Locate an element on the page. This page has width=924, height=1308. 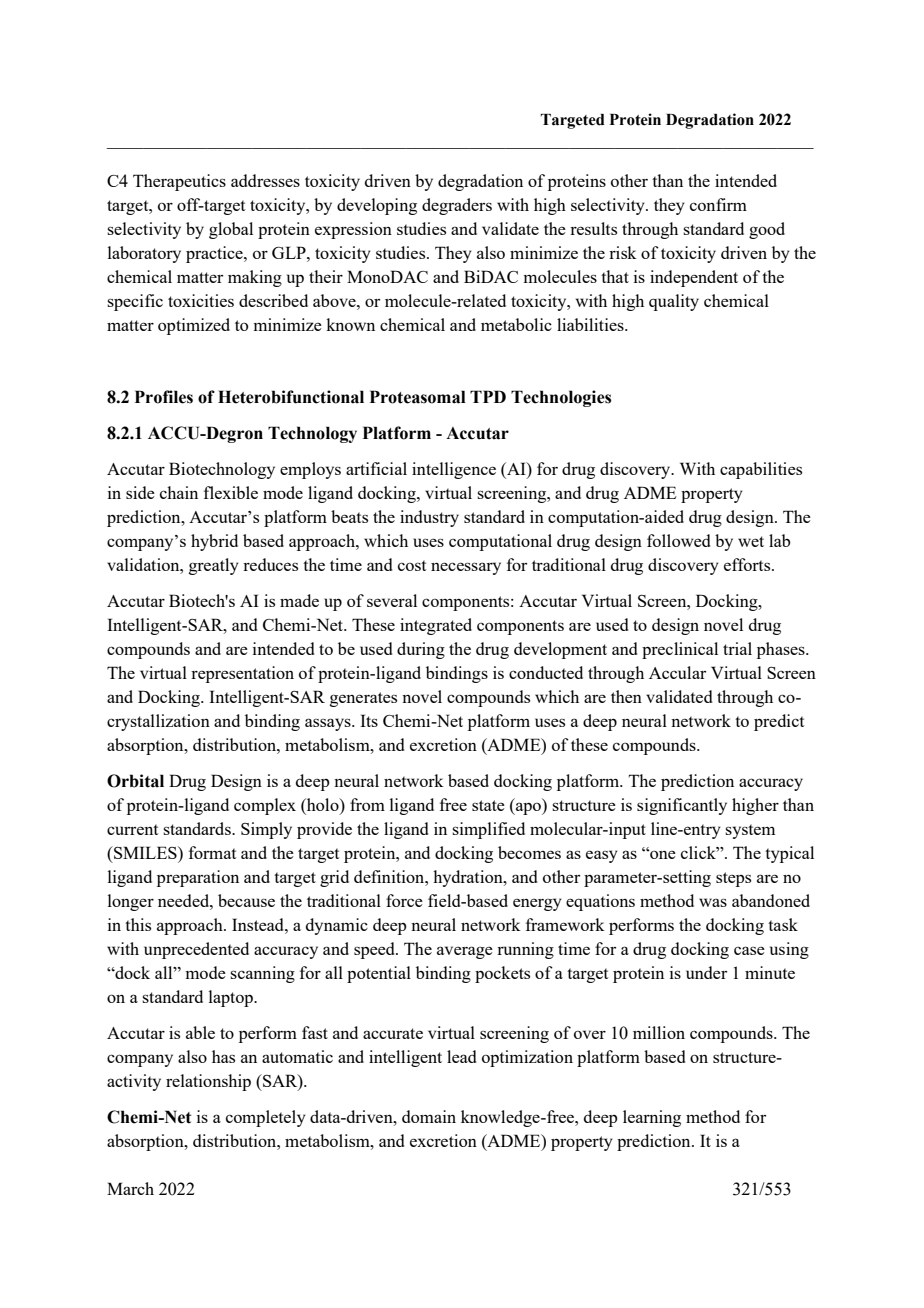
developing is located at coordinates (377, 206).
